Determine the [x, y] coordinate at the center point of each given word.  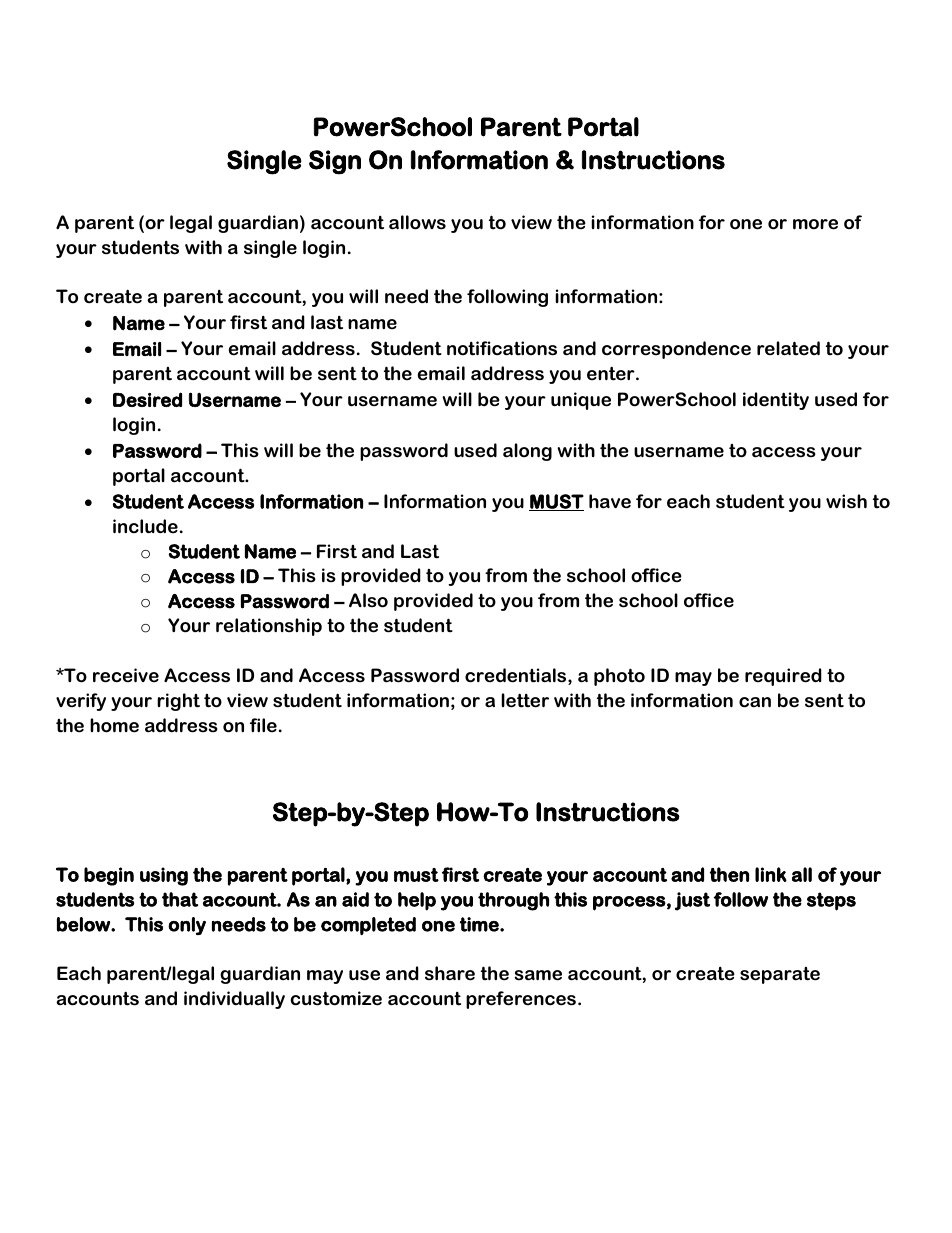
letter [525, 700]
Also [368, 600]
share [450, 973]
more [815, 224]
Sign [335, 162]
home [114, 725]
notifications [502, 348]
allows [417, 222]
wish [846, 501]
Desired [147, 399]
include [145, 526]
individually [234, 1000]
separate [780, 975]
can [755, 702]
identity [776, 401]
